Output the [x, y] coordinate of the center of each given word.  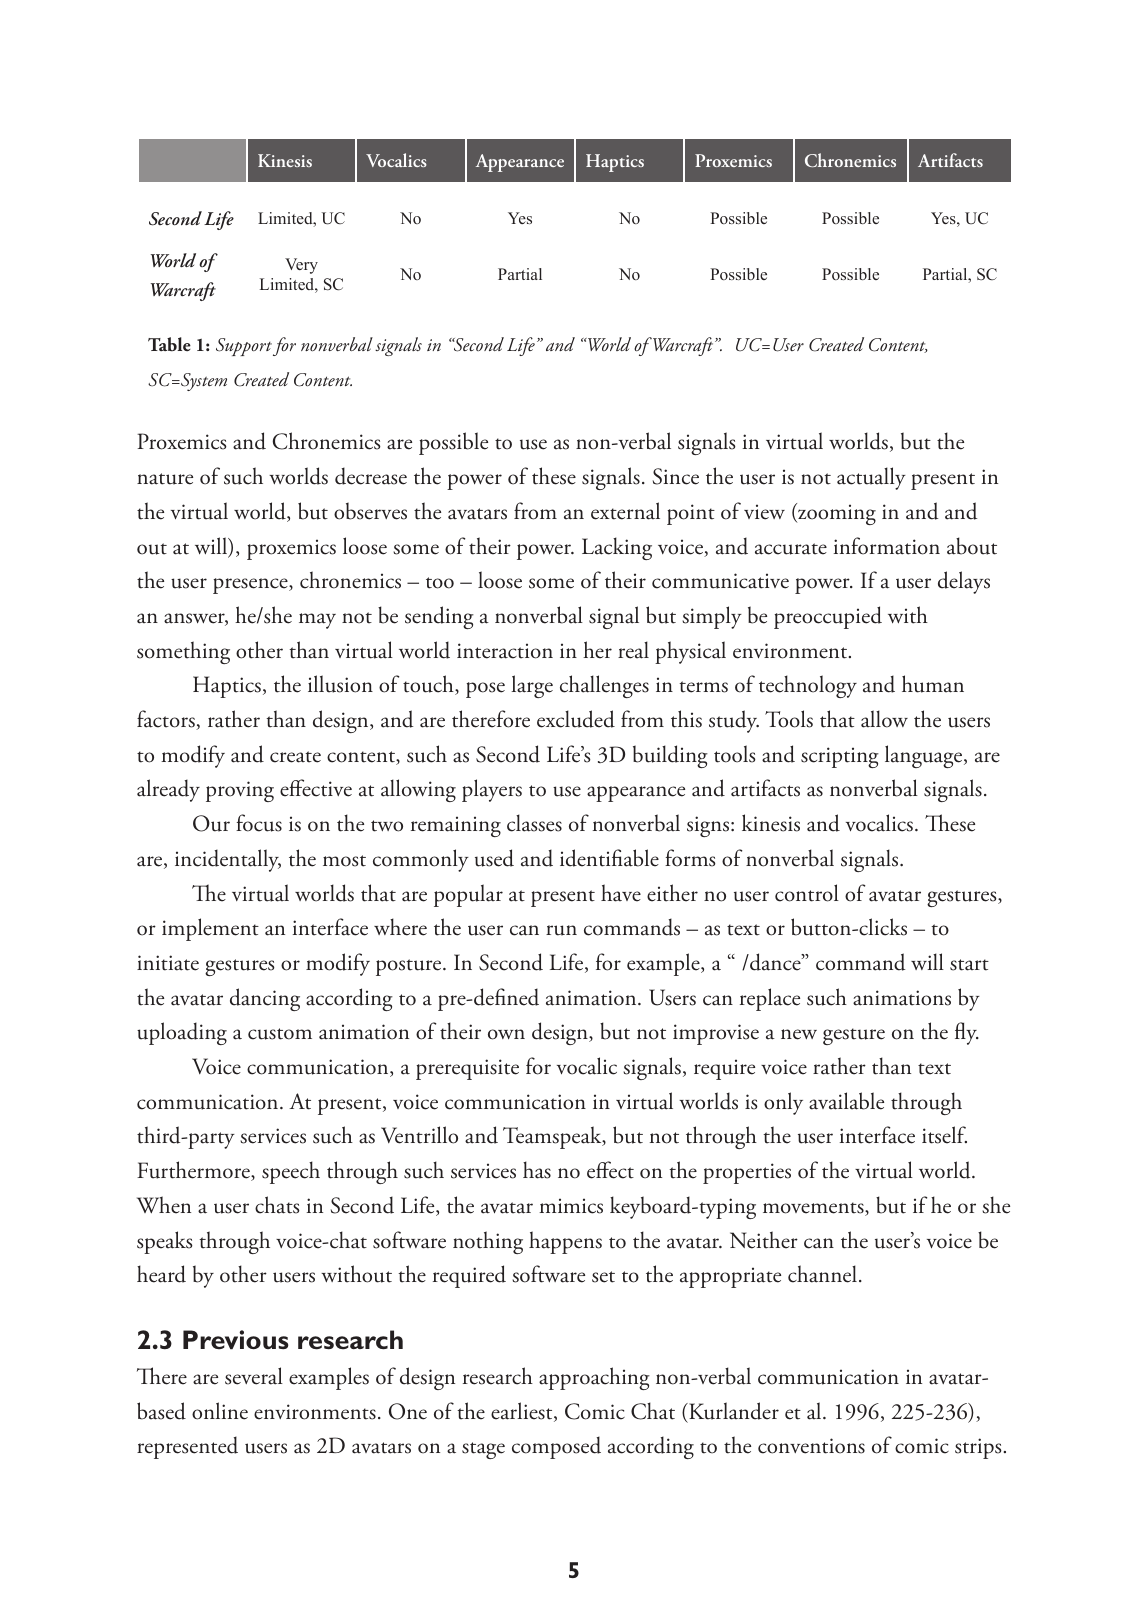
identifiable [609, 858]
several [254, 1376]
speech [291, 1172]
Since [676, 476]
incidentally [228, 860]
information [887, 546]
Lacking [617, 548]
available [846, 1101]
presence [251, 586]
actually [871, 478]
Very [301, 266]
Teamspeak [553, 1137]
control [807, 893]
